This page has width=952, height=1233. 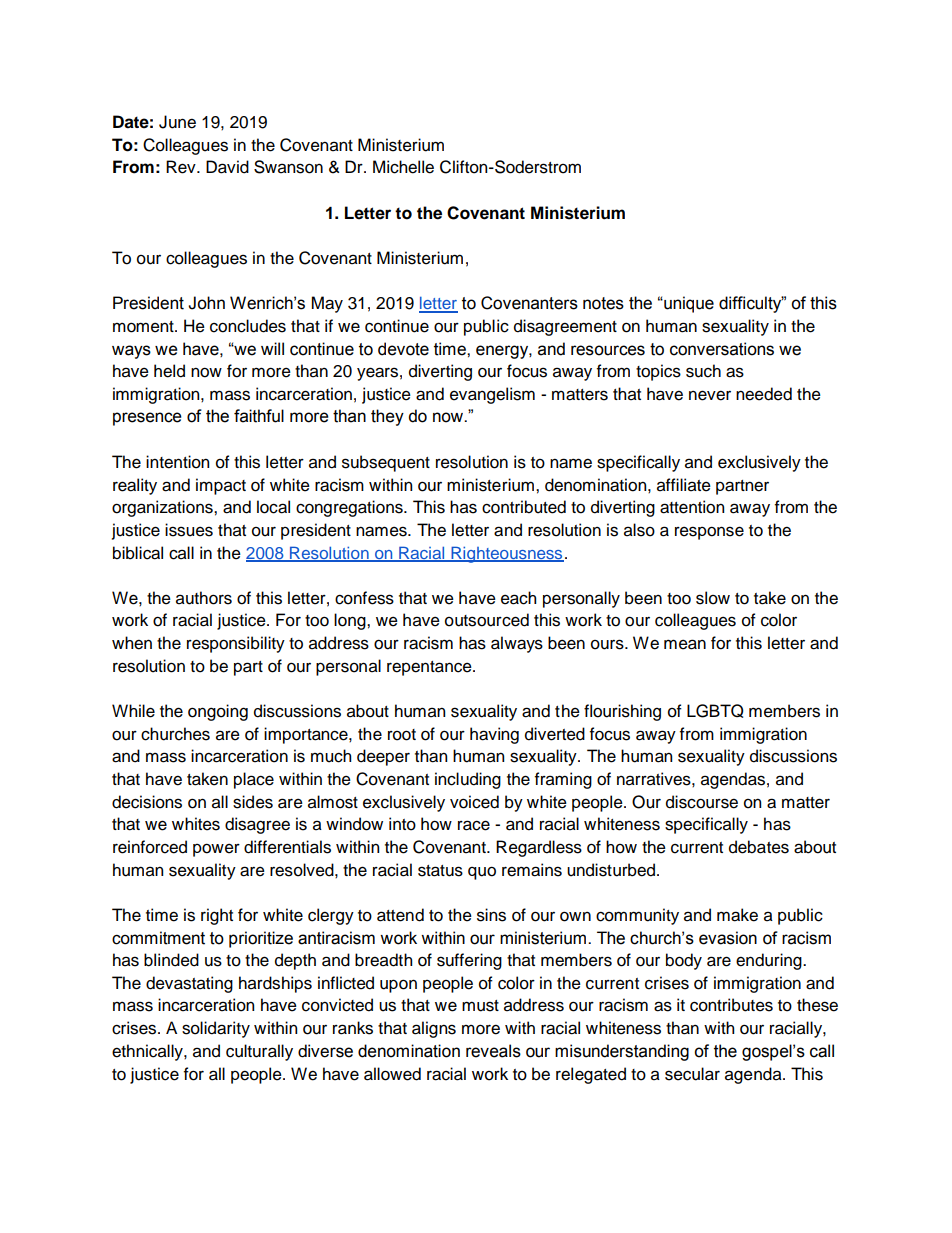 What do you see at coordinates (204, 598) in the page?
I see `authors` at bounding box center [204, 598].
